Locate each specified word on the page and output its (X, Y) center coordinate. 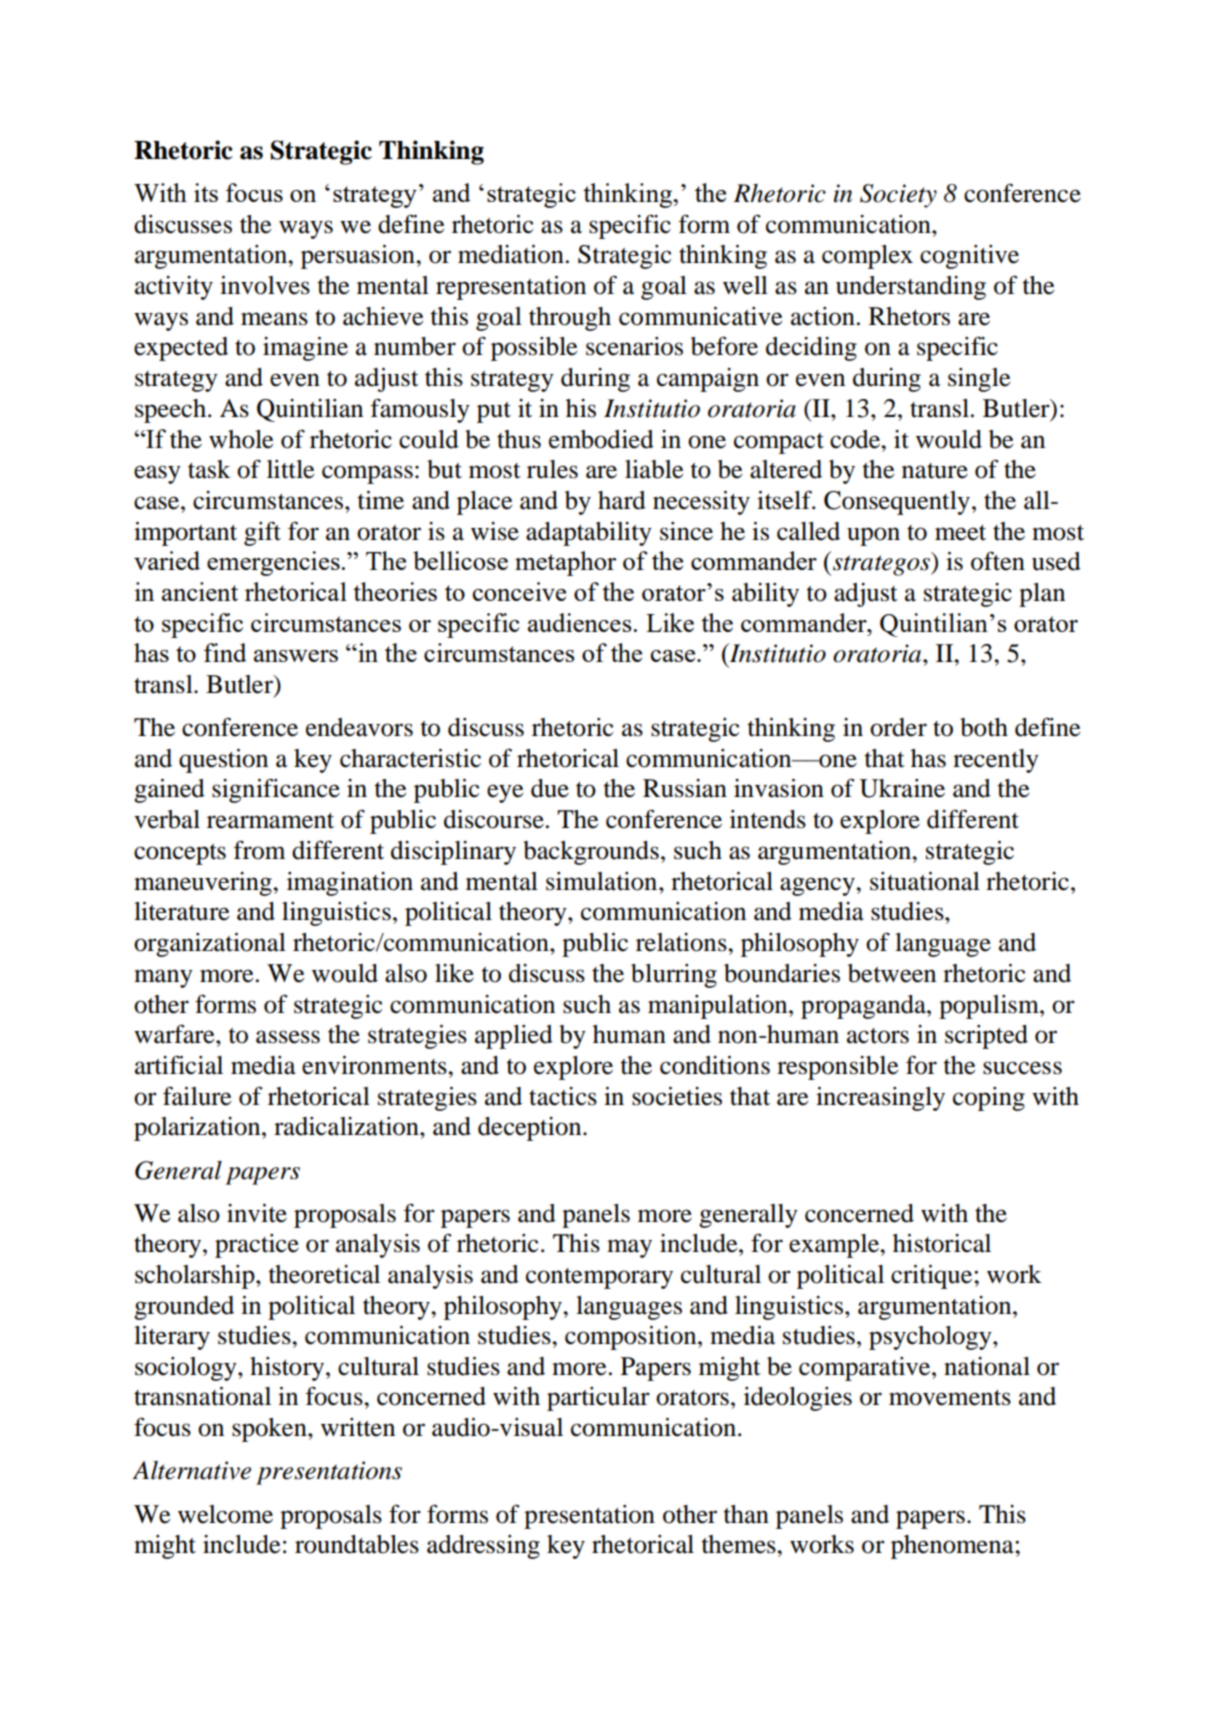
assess (288, 1037)
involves (265, 285)
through (570, 319)
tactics (563, 1096)
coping (989, 1099)
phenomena (953, 1547)
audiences (581, 622)
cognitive (969, 257)
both (984, 727)
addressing (483, 1547)
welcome (225, 1514)
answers (296, 656)
